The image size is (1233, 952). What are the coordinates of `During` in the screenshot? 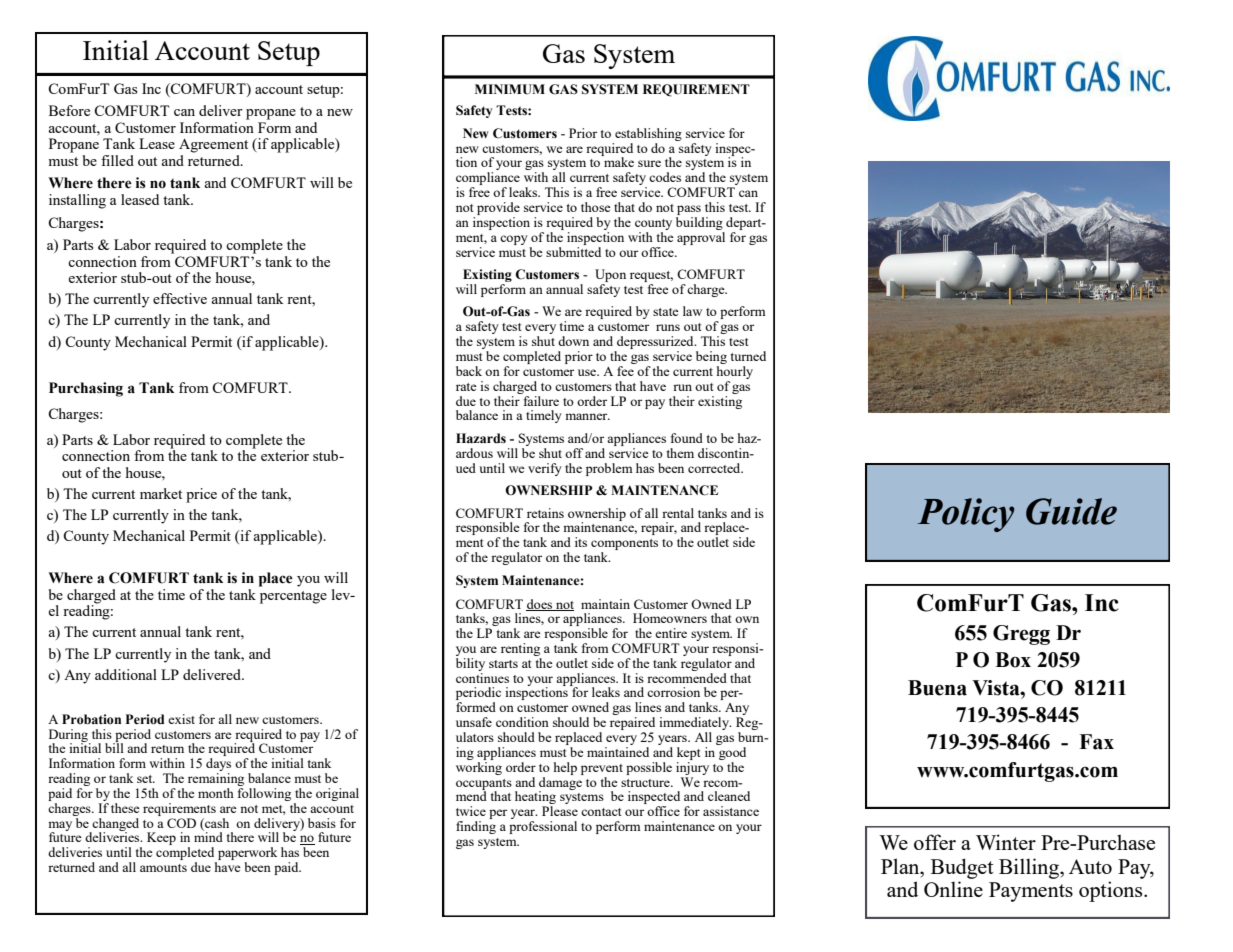 It's located at (69, 736).
